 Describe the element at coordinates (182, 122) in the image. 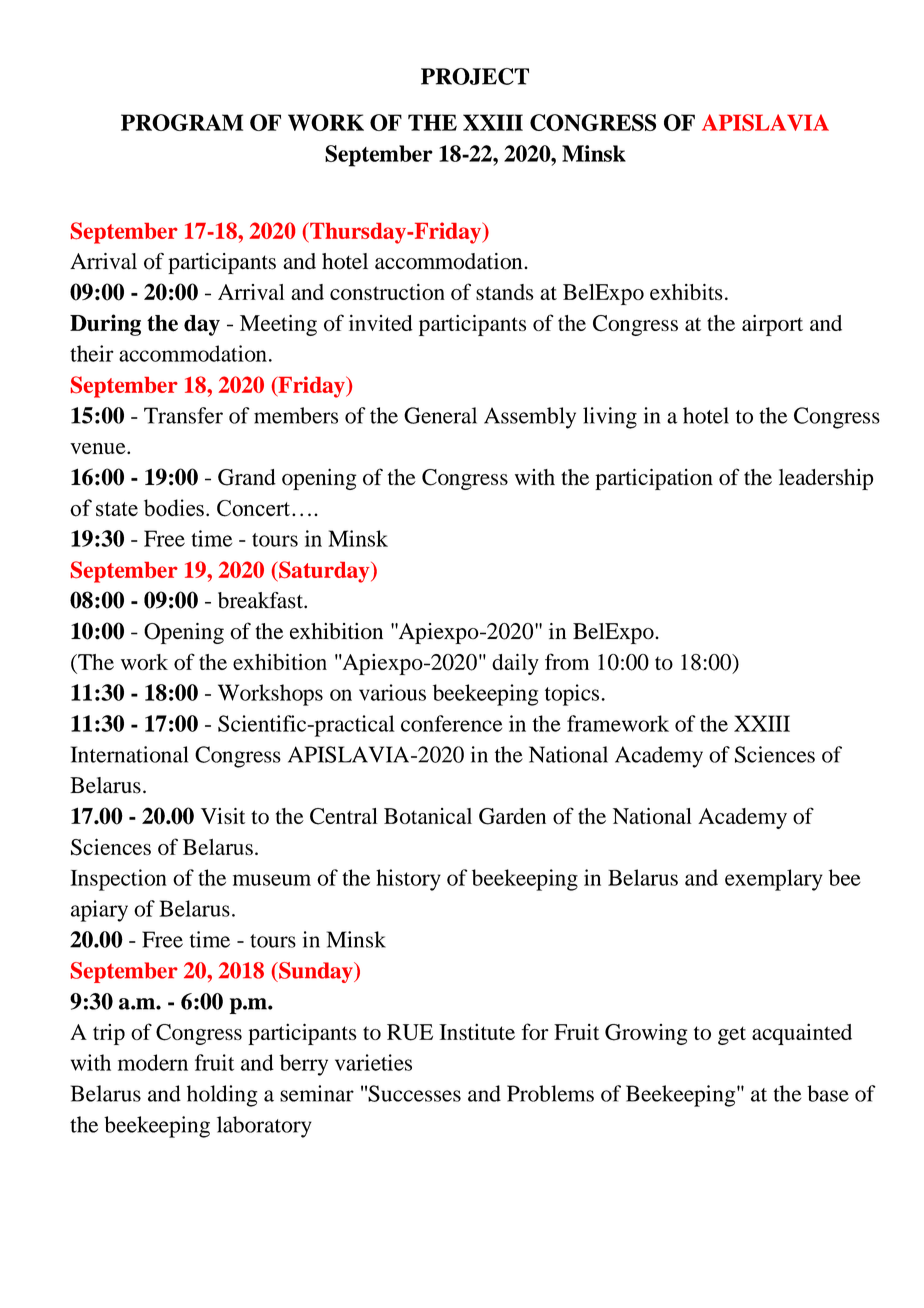

I see `PROGRAM` at that location.
